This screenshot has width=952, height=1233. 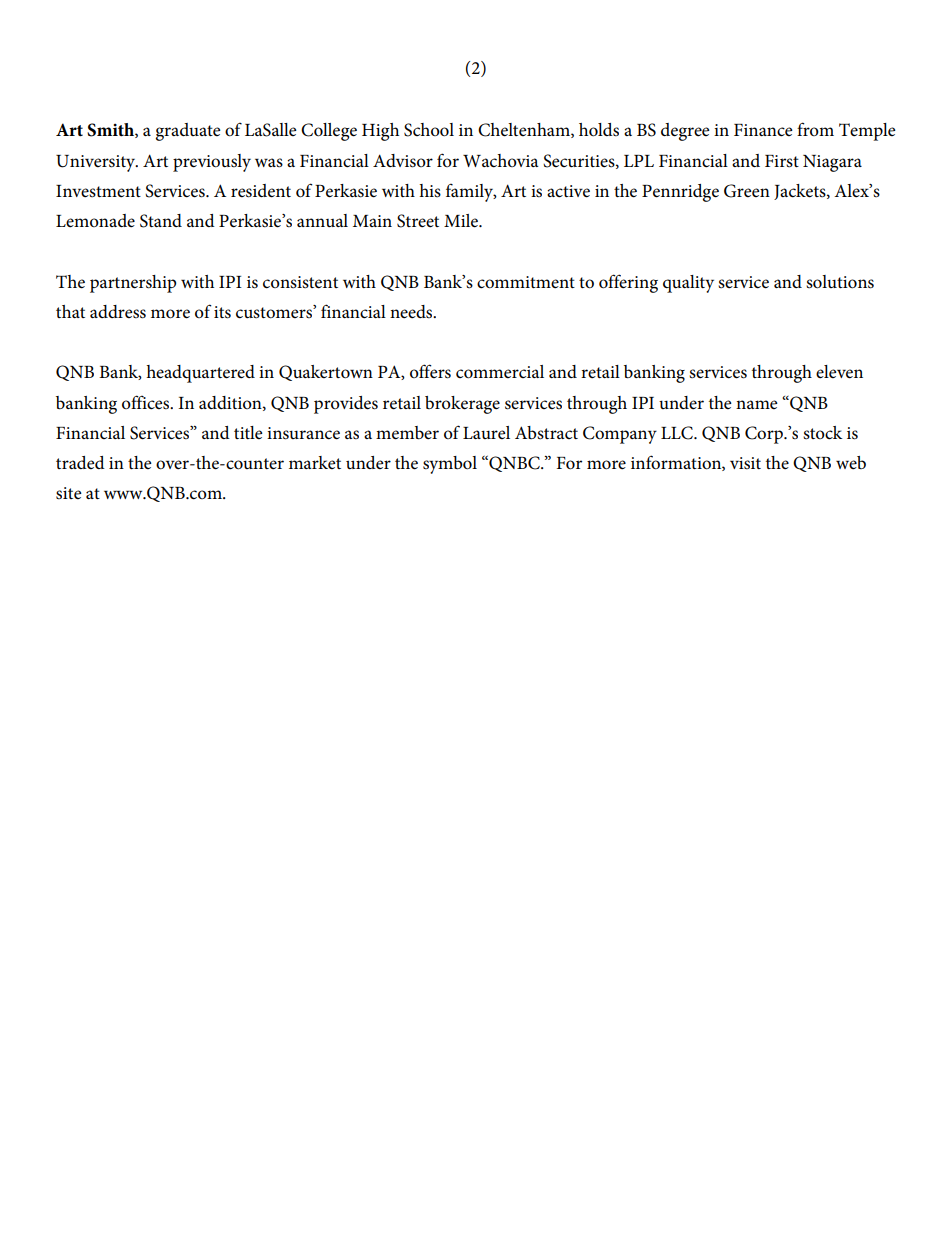 What do you see at coordinates (430, 371) in the screenshot?
I see `offers` at bounding box center [430, 371].
